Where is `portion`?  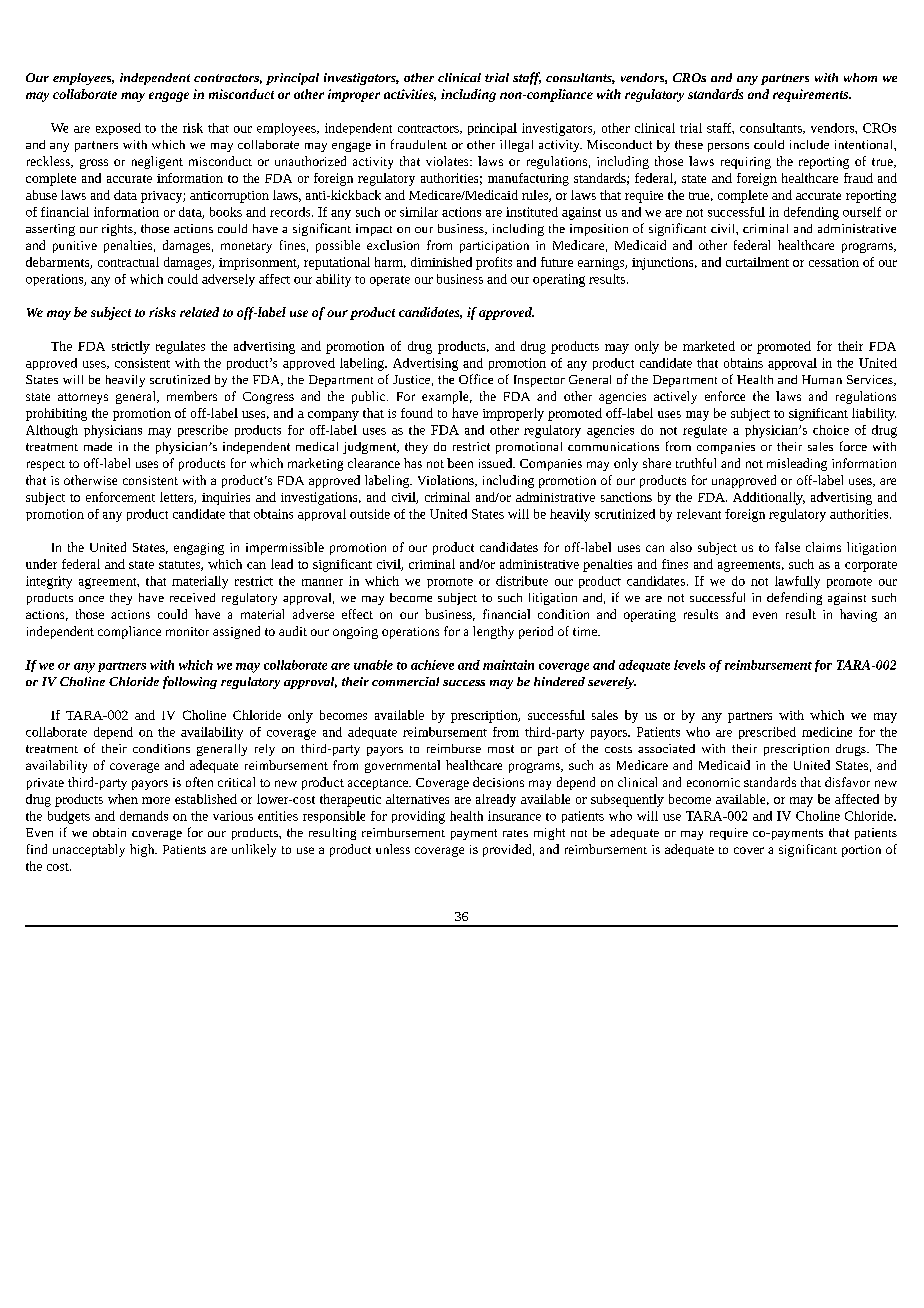 portion is located at coordinates (861, 851).
